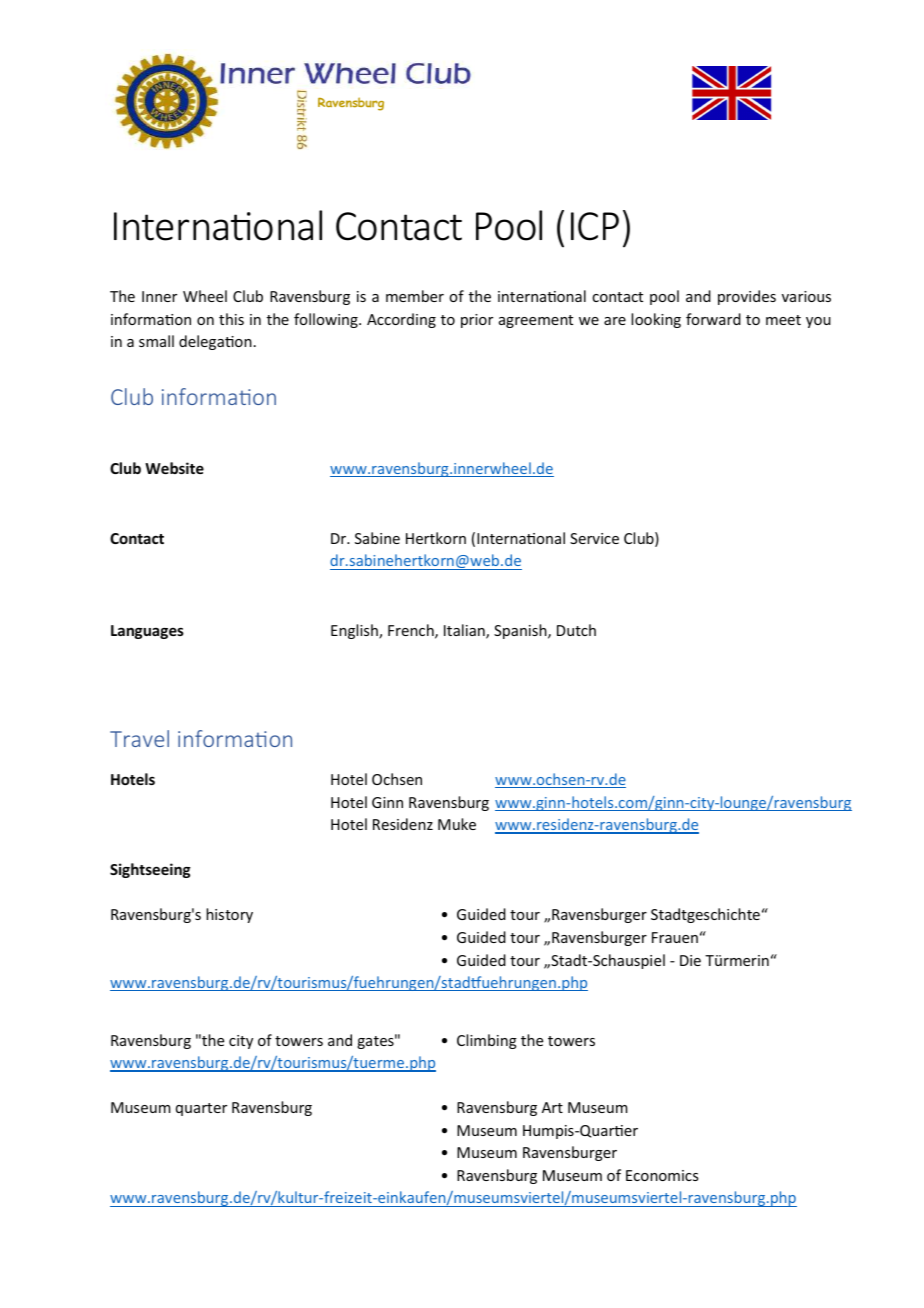  I want to click on Service, so click(594, 538).
